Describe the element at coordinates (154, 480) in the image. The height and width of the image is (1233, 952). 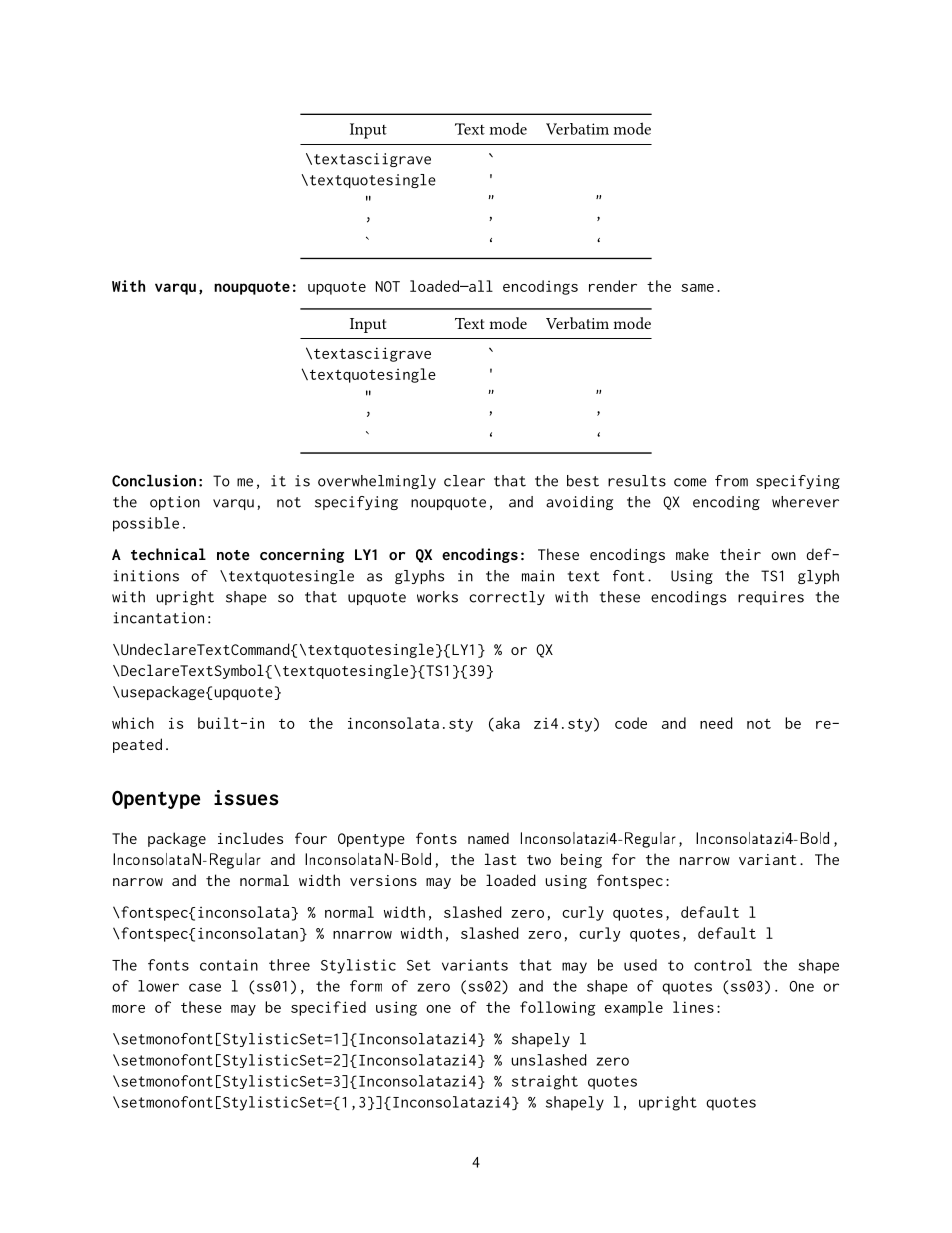
I see `Conclusion` at that location.
